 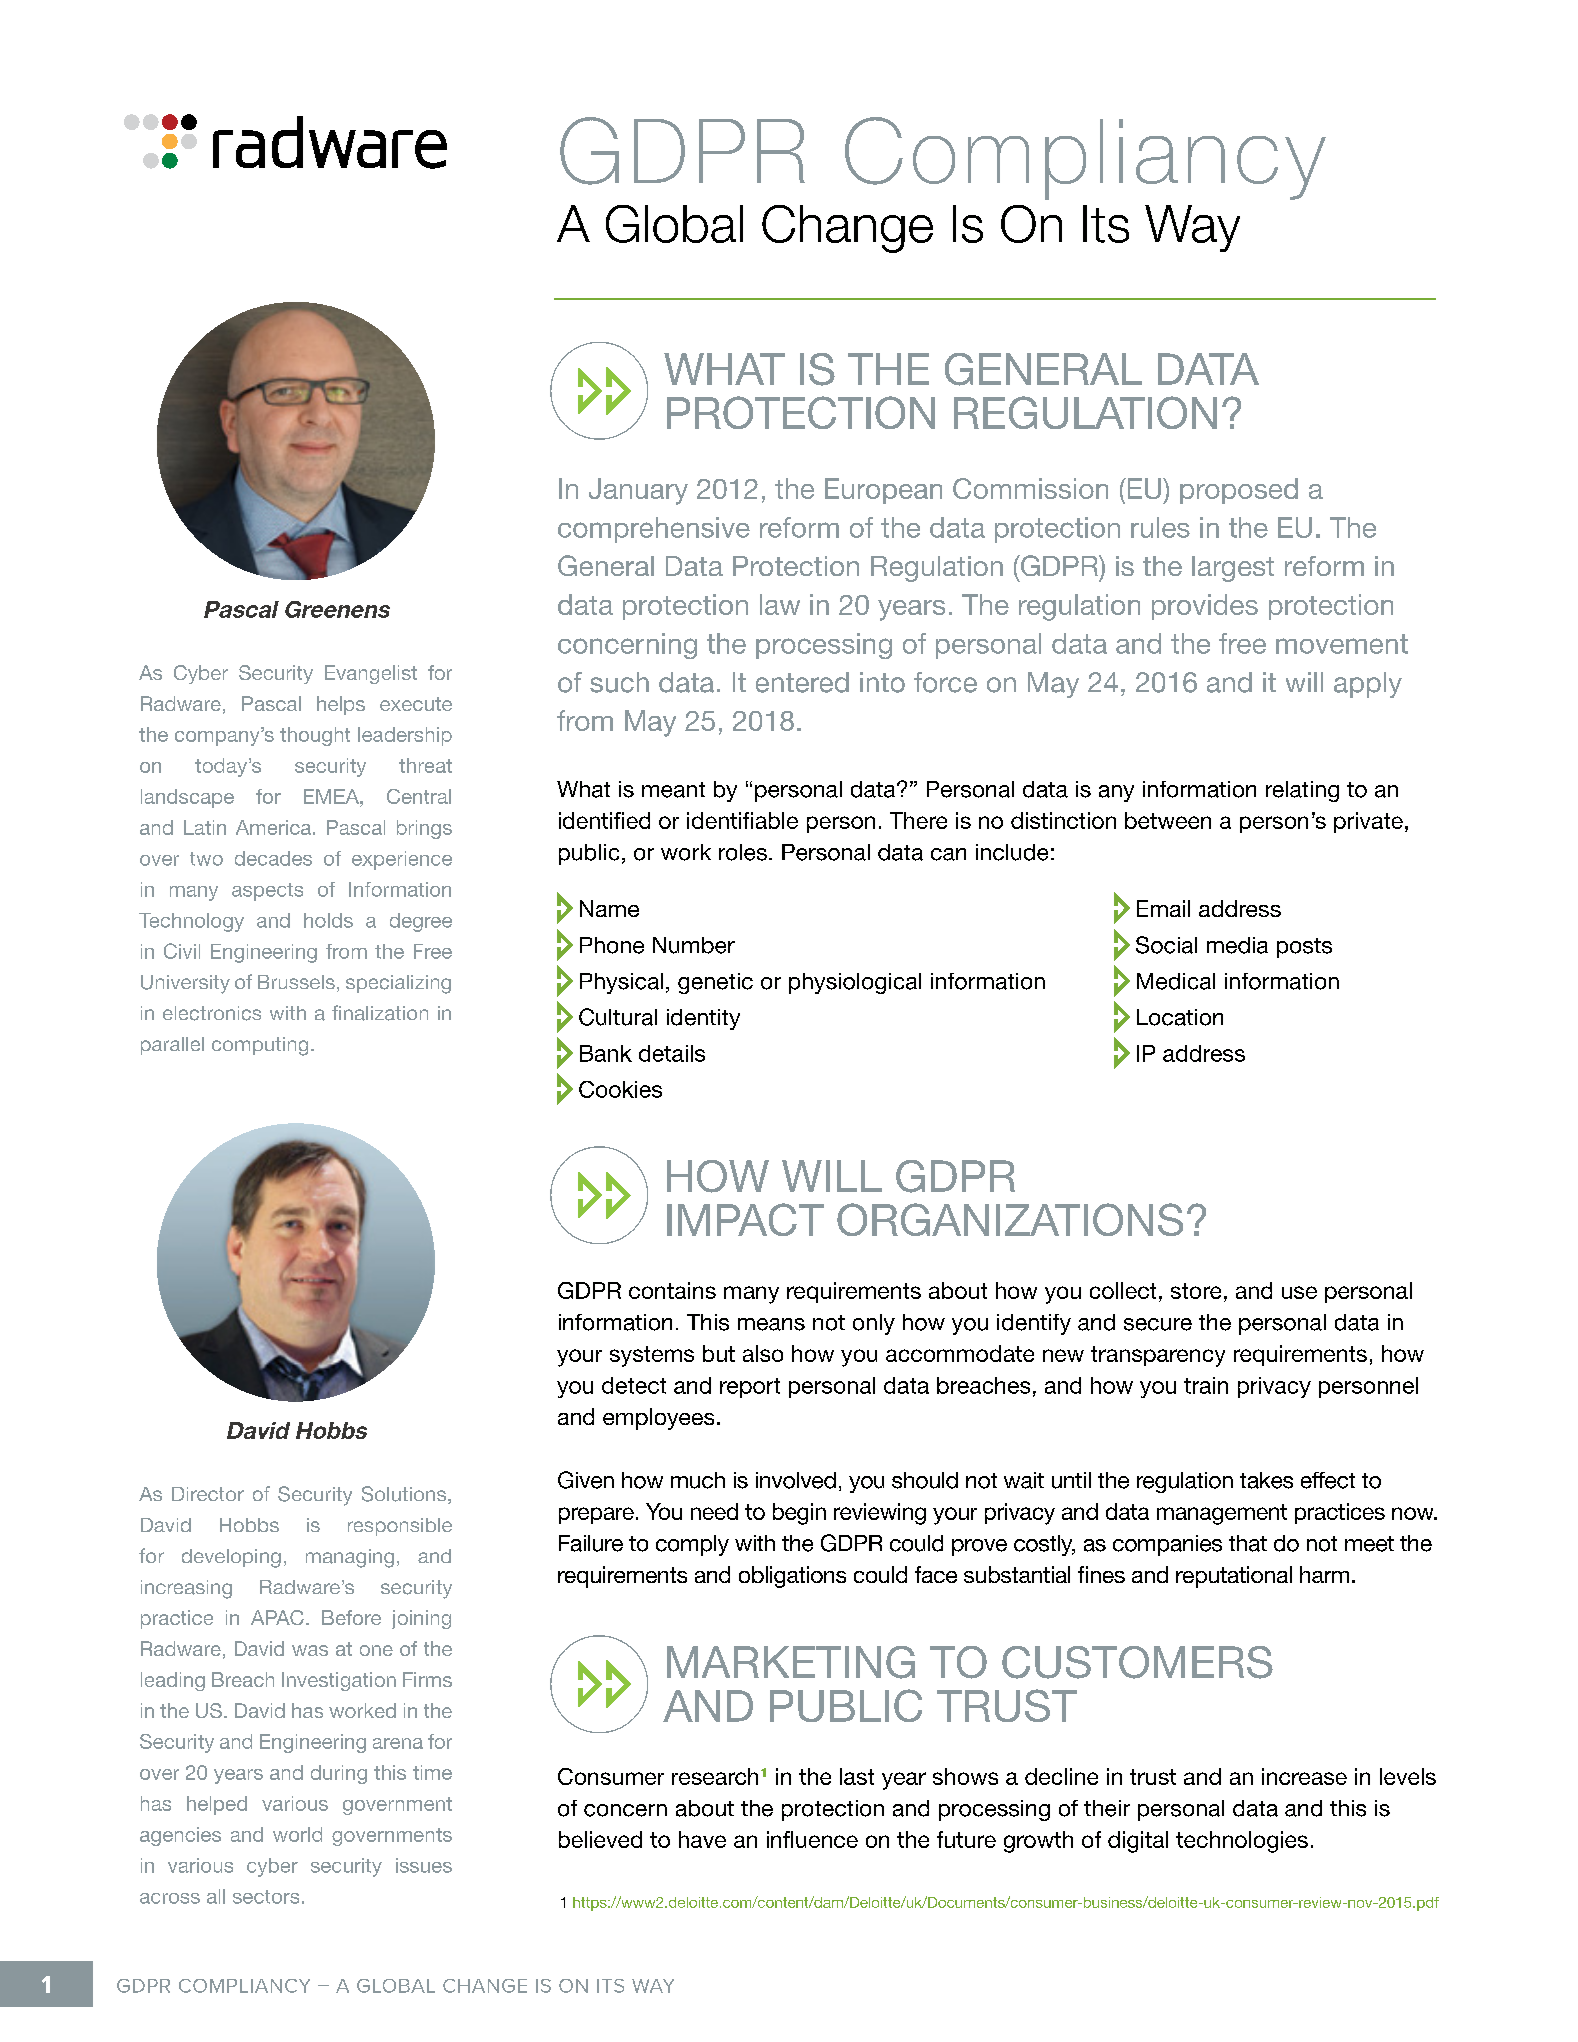 What do you see at coordinates (883, 491) in the screenshot?
I see `European` at bounding box center [883, 491].
